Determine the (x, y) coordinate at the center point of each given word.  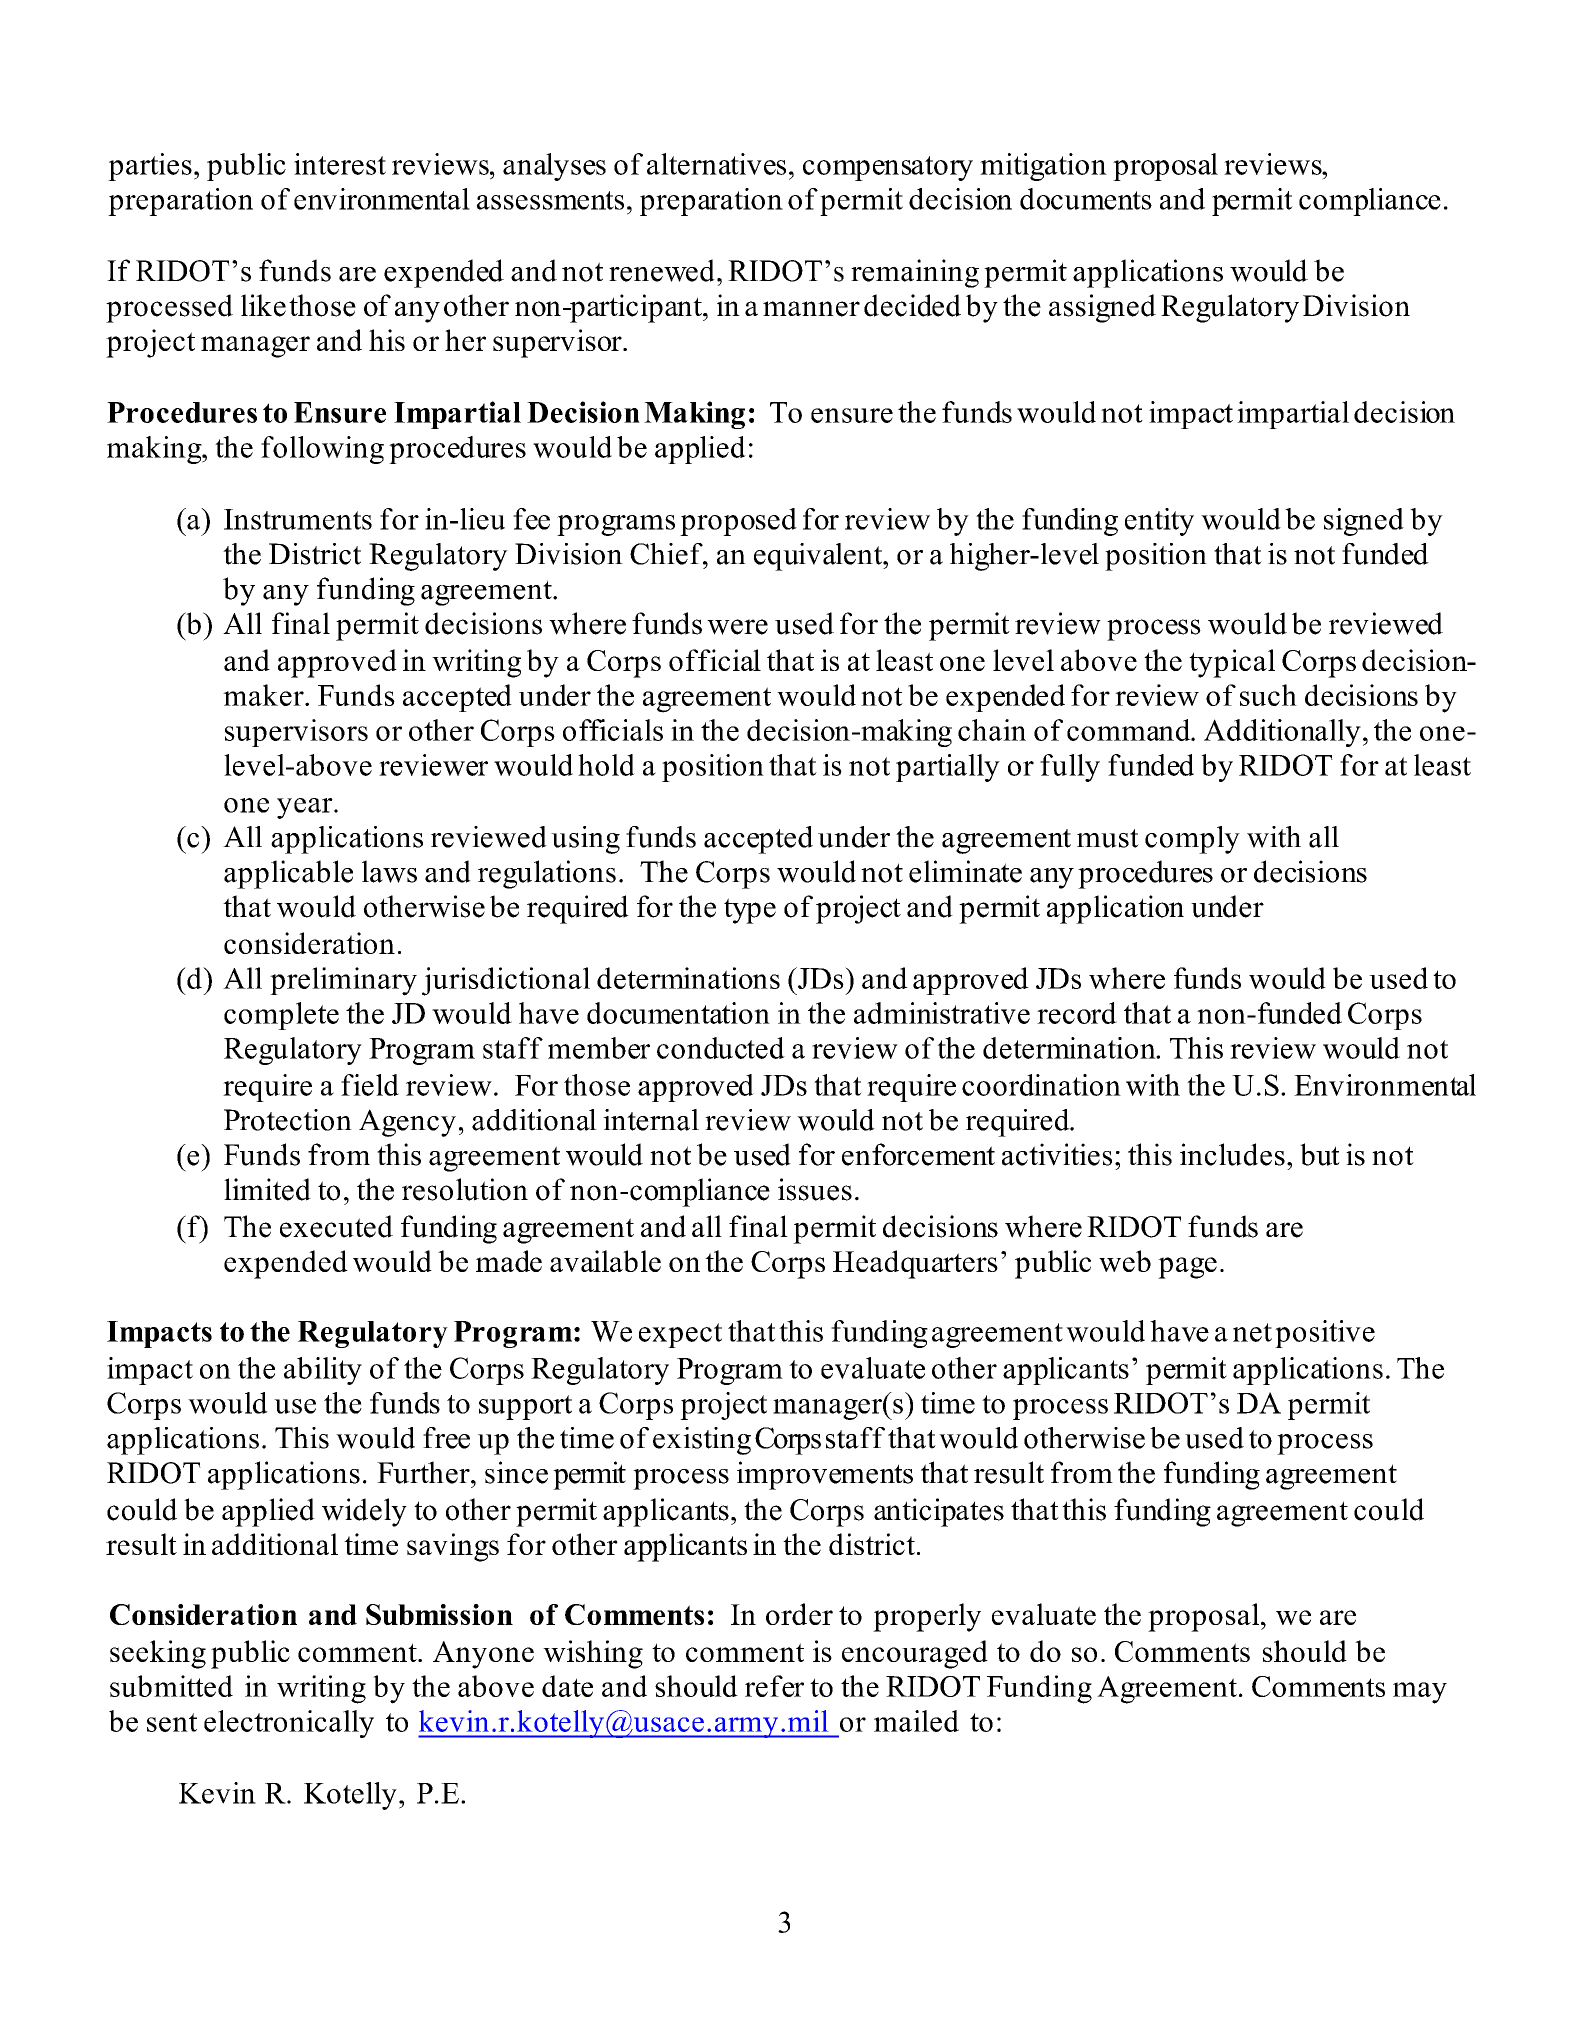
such (1268, 695)
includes (1232, 1154)
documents (1086, 199)
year (306, 808)
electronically (289, 1724)
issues (815, 1189)
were (737, 627)
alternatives (716, 164)
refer (774, 1686)
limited (267, 1189)
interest (340, 164)
